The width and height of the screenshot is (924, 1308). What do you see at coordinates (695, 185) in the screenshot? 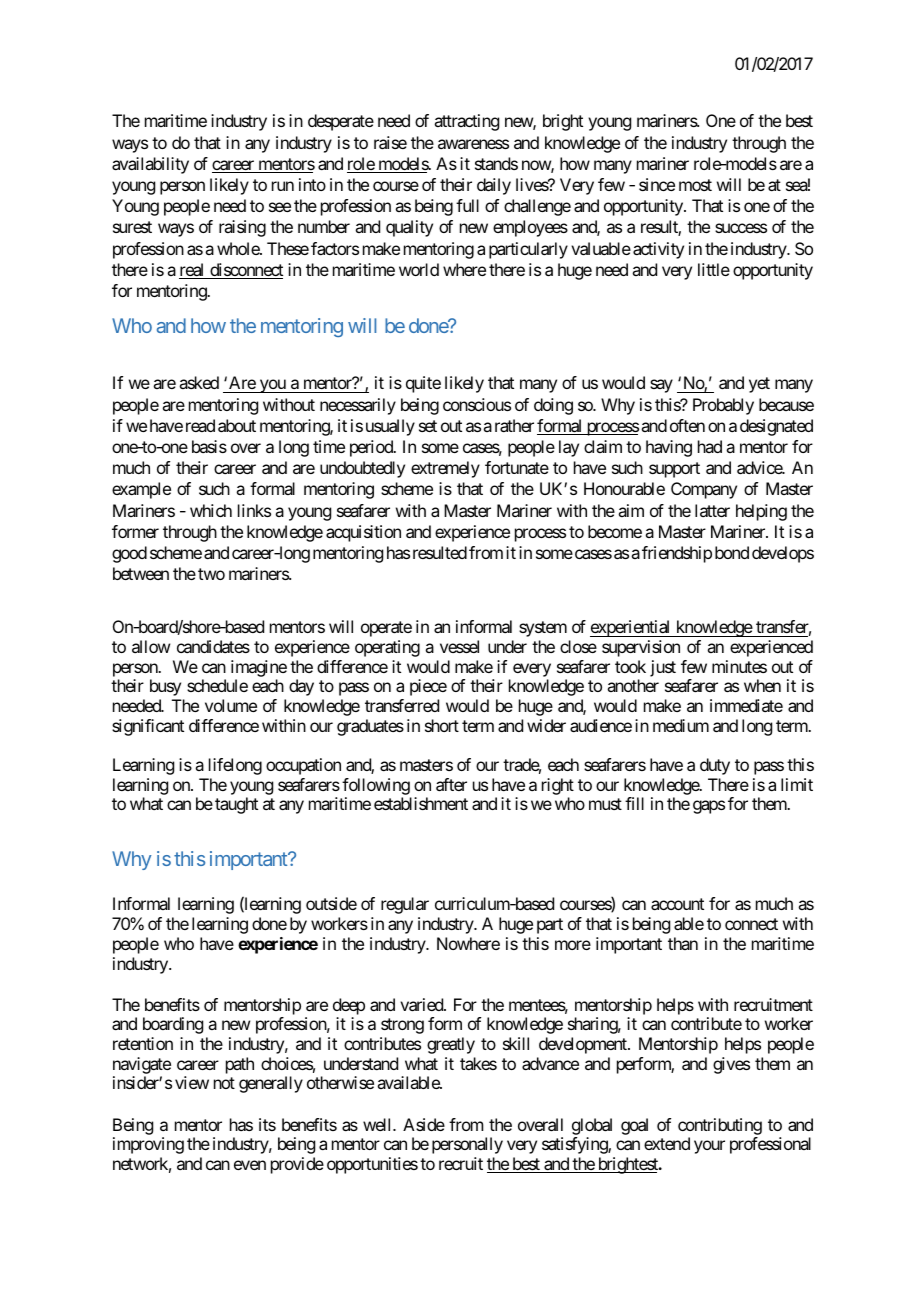
I see `most` at bounding box center [695, 185].
